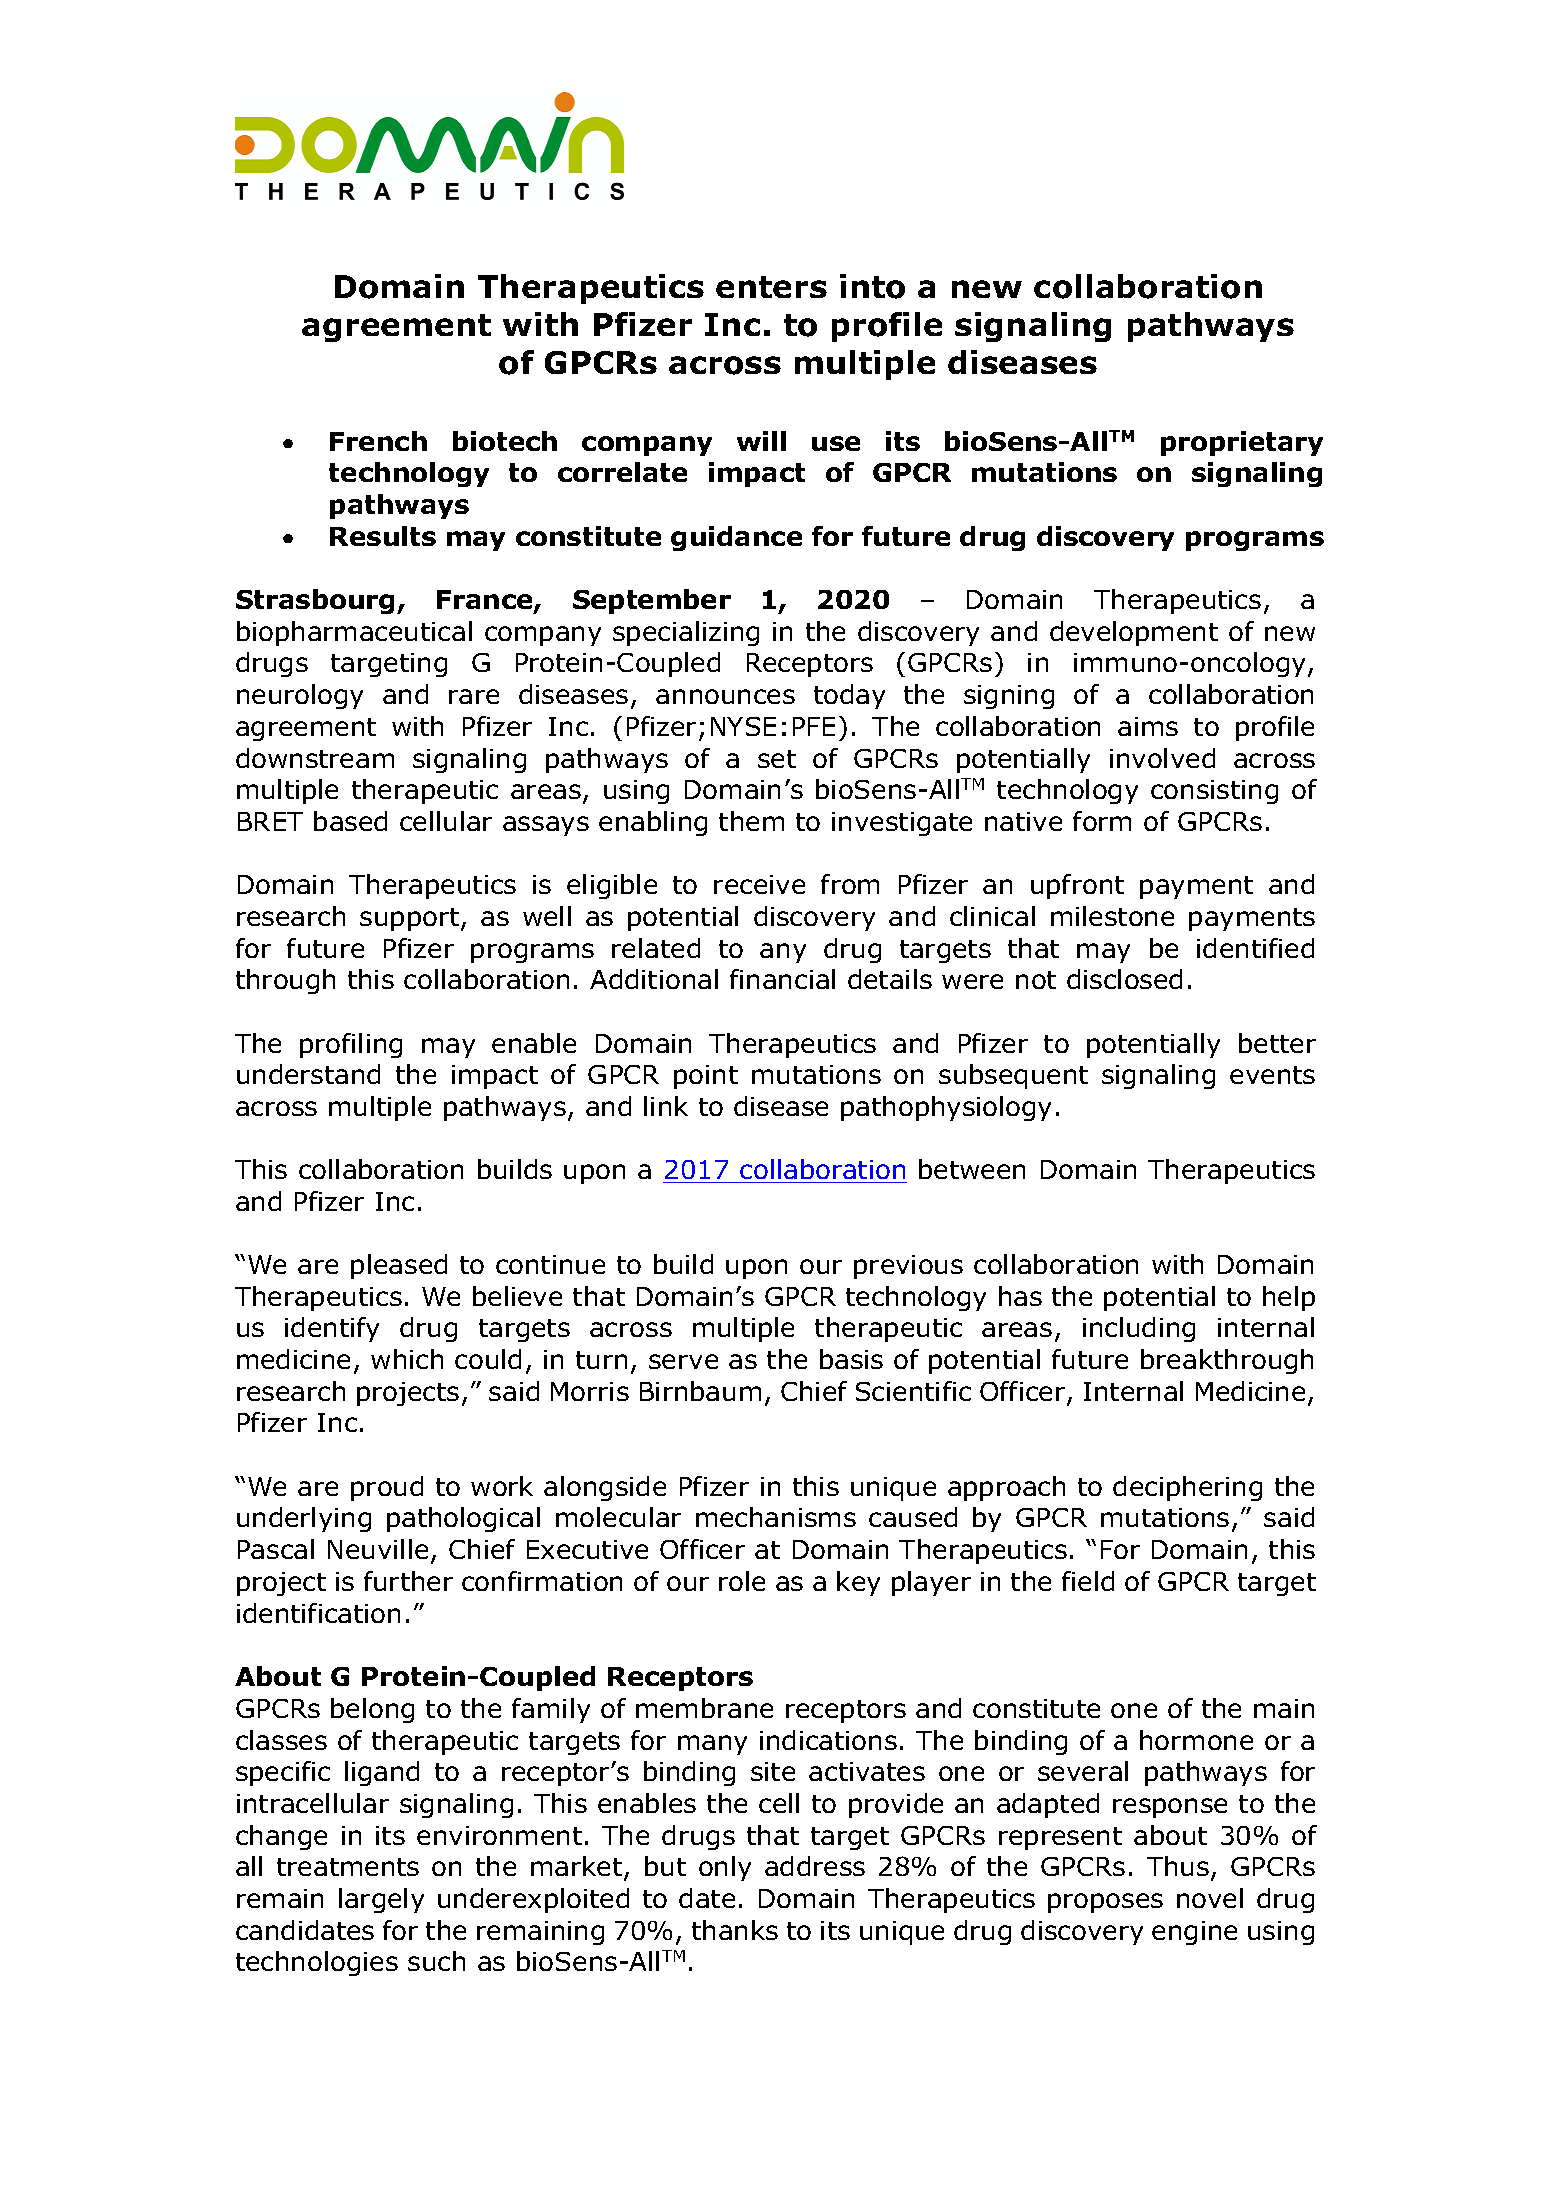  What do you see at coordinates (381, 1900) in the image?
I see `largely` at bounding box center [381, 1900].
